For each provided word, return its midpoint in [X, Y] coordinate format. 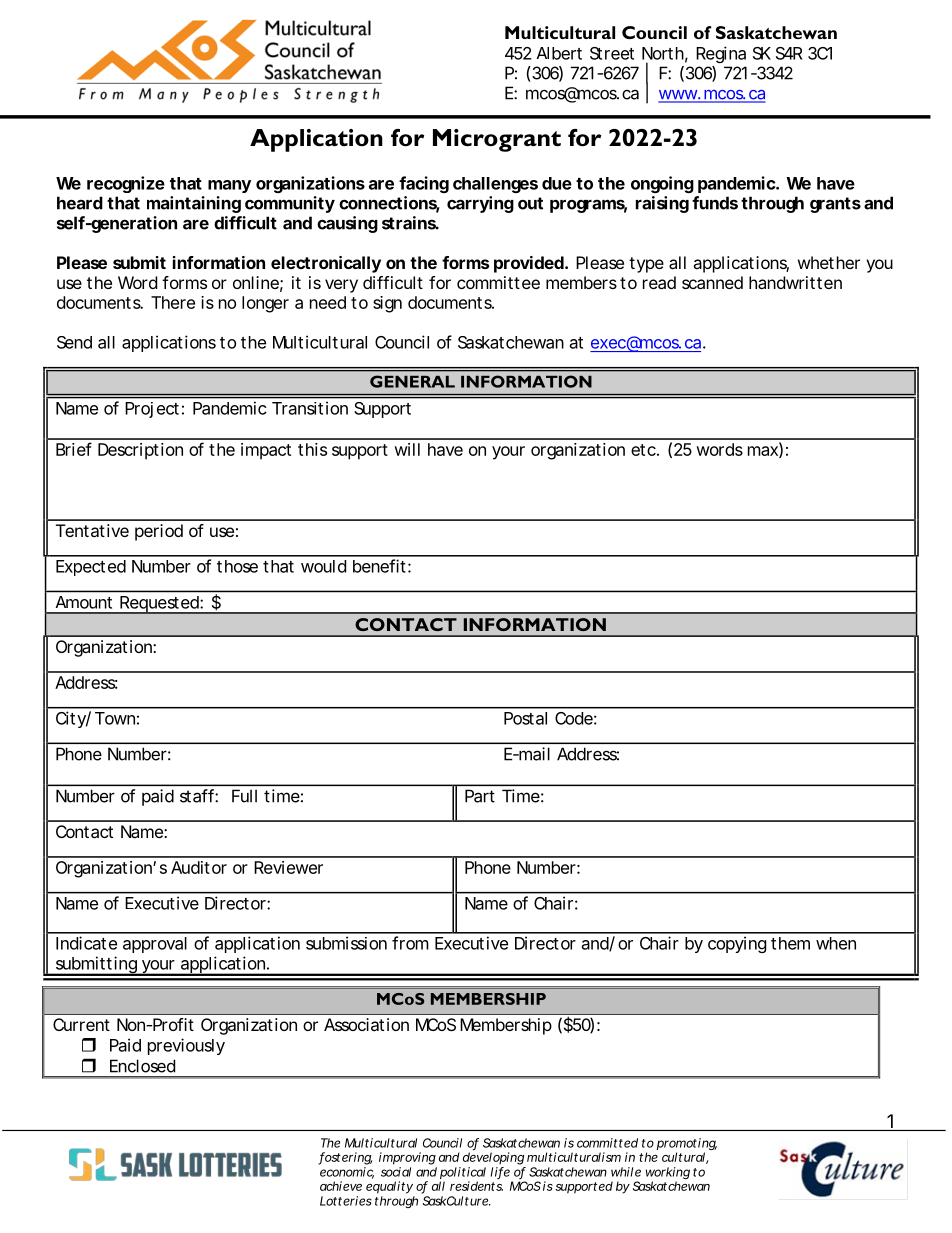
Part [480, 796]
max [763, 451]
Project [152, 410]
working [668, 1174]
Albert [559, 53]
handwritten [795, 282]
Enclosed [142, 1066]
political [463, 1174]
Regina [721, 54]
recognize [126, 184]
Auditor [199, 867]
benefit [379, 566]
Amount [84, 602]
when [836, 943]
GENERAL [412, 381]
